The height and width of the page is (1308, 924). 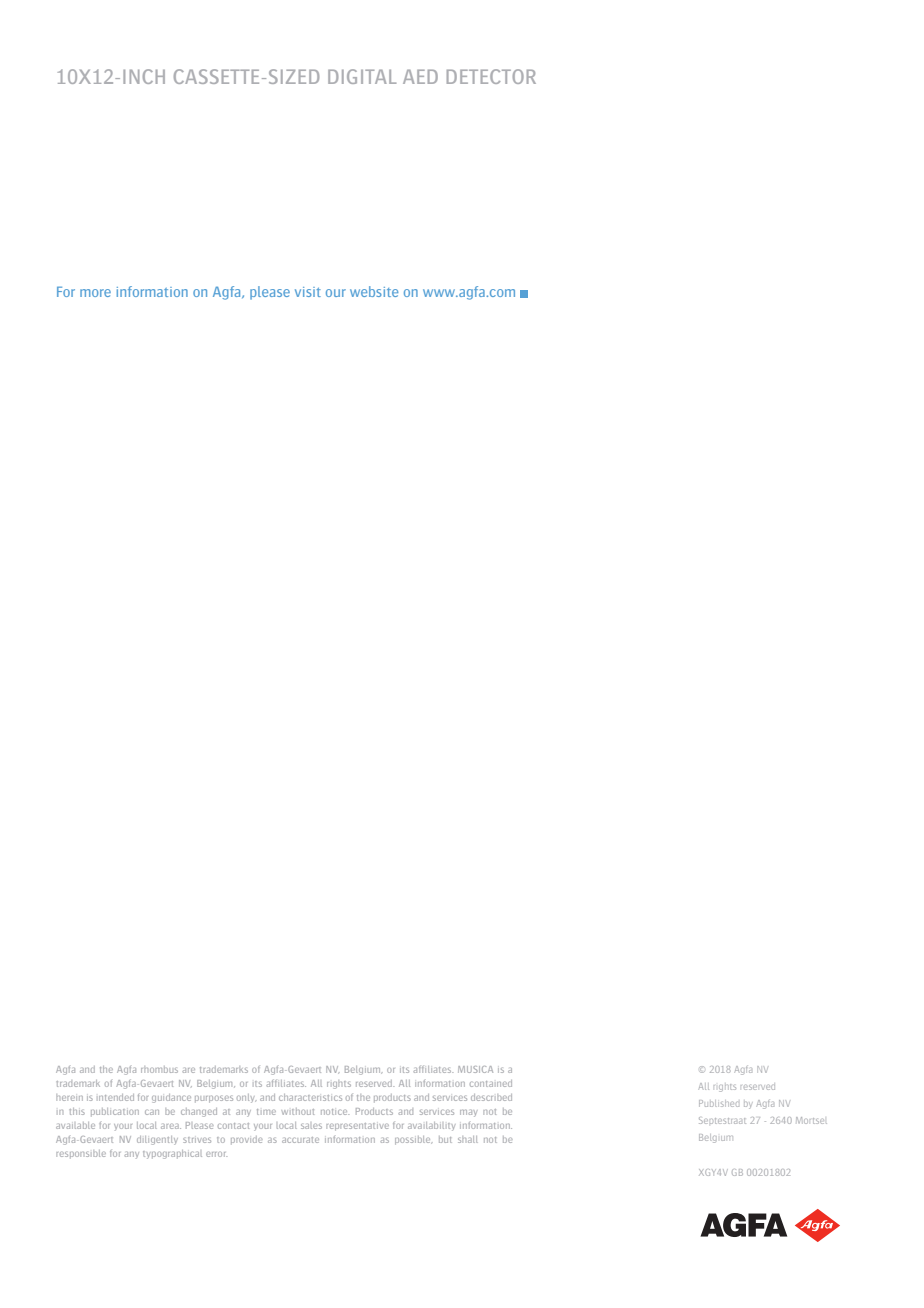 I want to click on website, so click(x=374, y=291).
